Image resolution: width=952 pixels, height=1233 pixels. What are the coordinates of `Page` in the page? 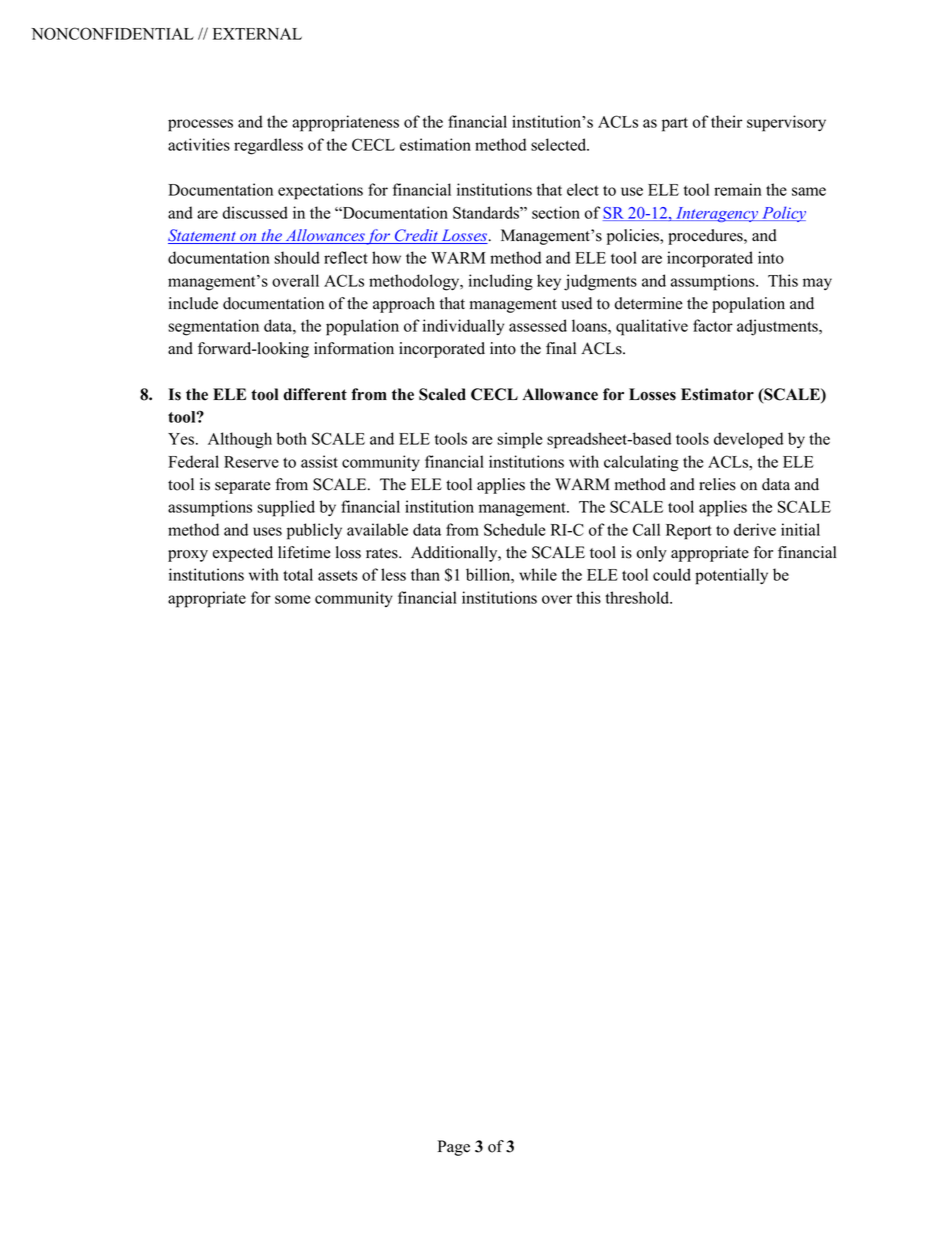 It's located at (454, 1148).
